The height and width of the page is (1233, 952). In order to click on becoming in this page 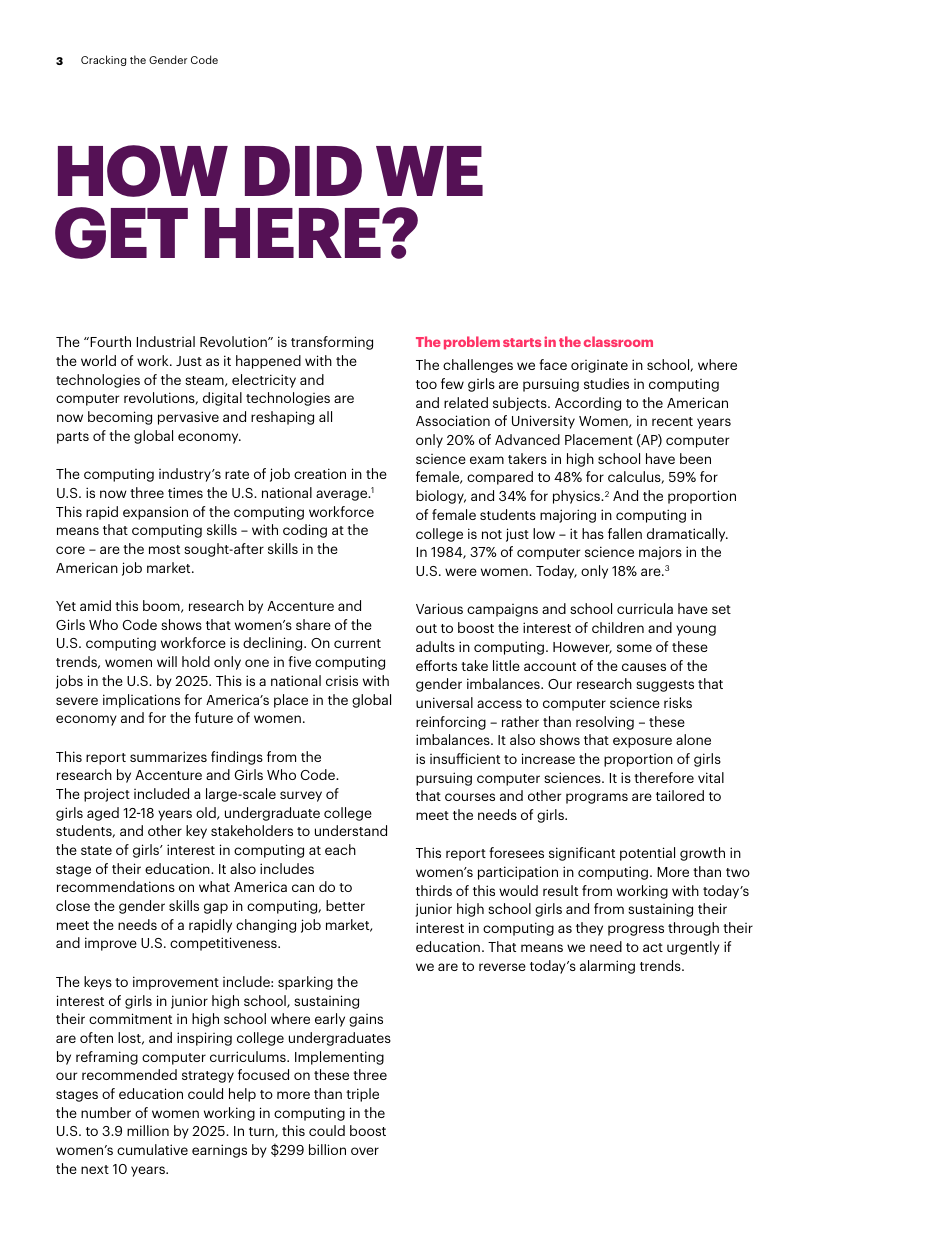, I will do `click(120, 418)`.
